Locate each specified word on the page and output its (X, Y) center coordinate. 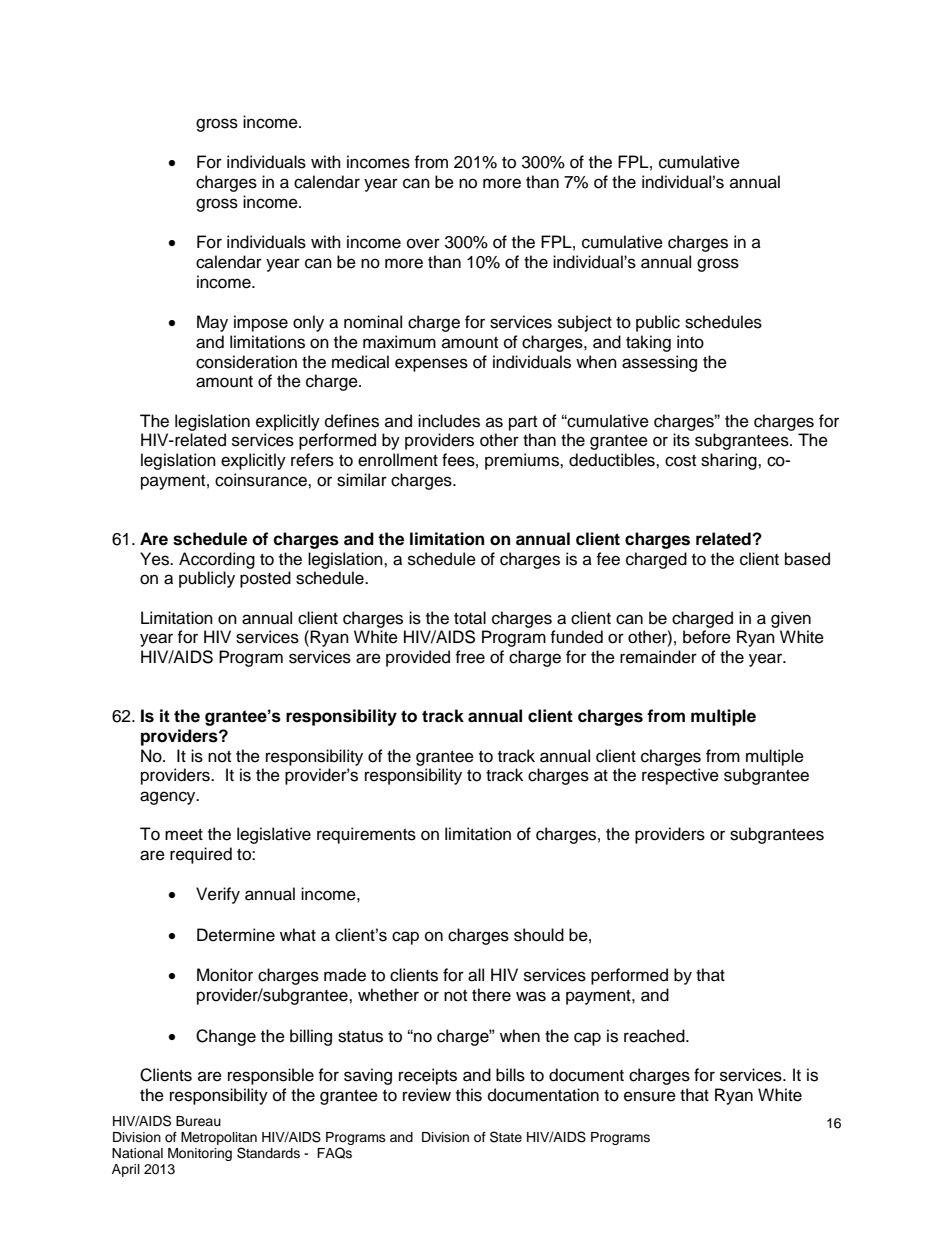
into (690, 342)
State (506, 1137)
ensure (650, 1096)
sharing (730, 461)
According (217, 560)
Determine (236, 935)
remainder (658, 657)
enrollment (398, 460)
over (423, 243)
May (212, 323)
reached (655, 1036)
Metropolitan (219, 1138)
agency (169, 798)
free (470, 657)
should (539, 935)
